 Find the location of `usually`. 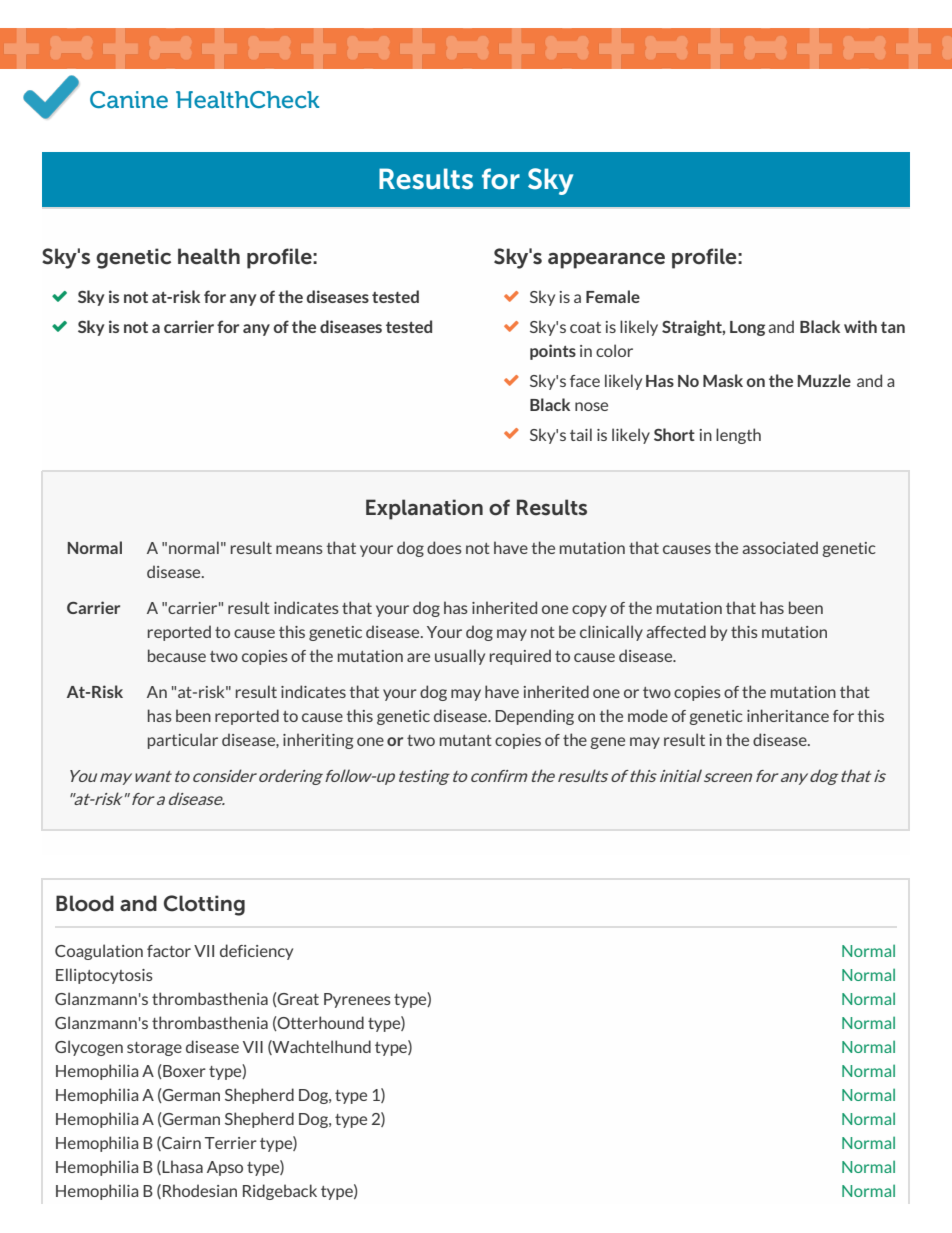

usually is located at coordinates (460, 657).
